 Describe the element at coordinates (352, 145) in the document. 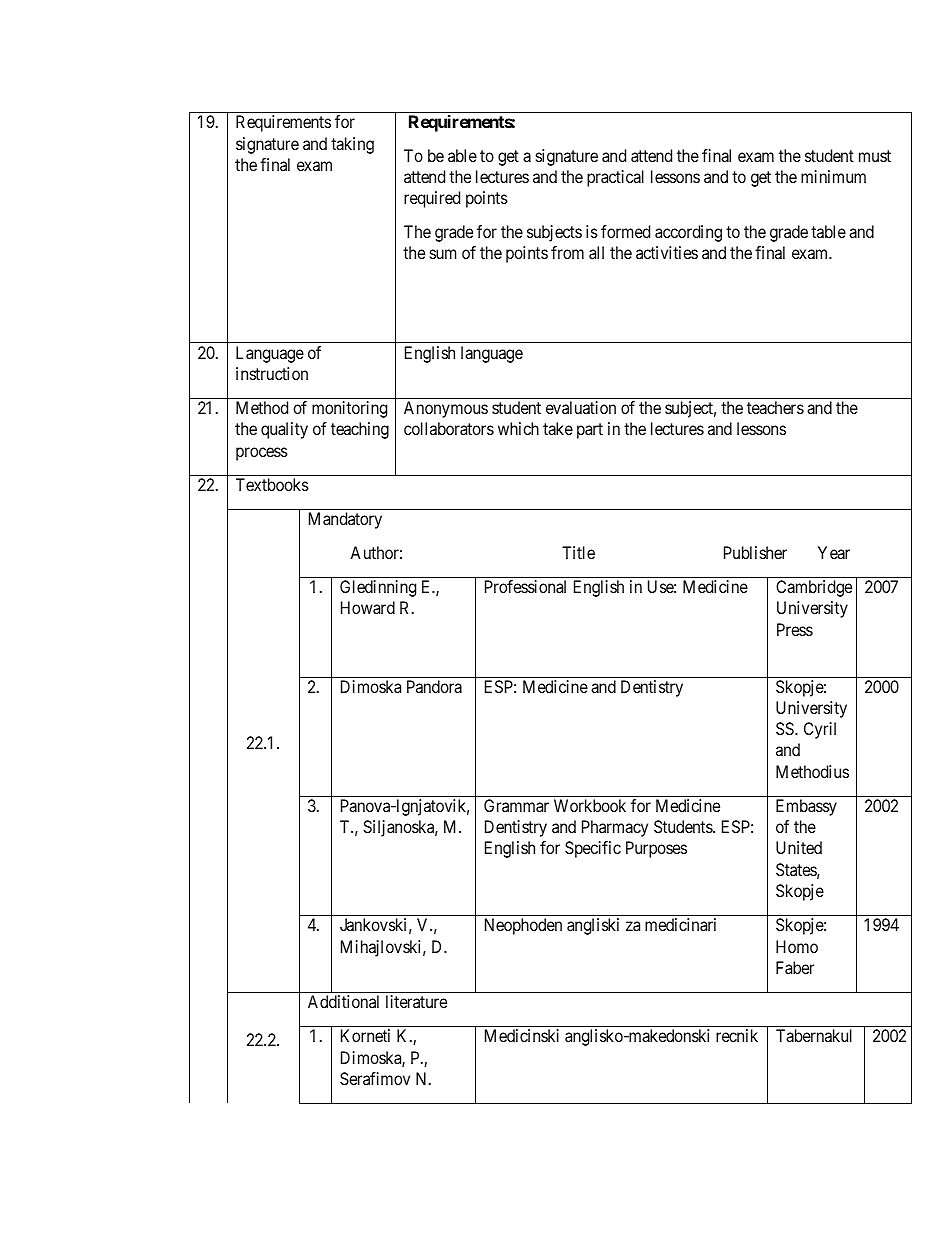

I see `taking` at that location.
